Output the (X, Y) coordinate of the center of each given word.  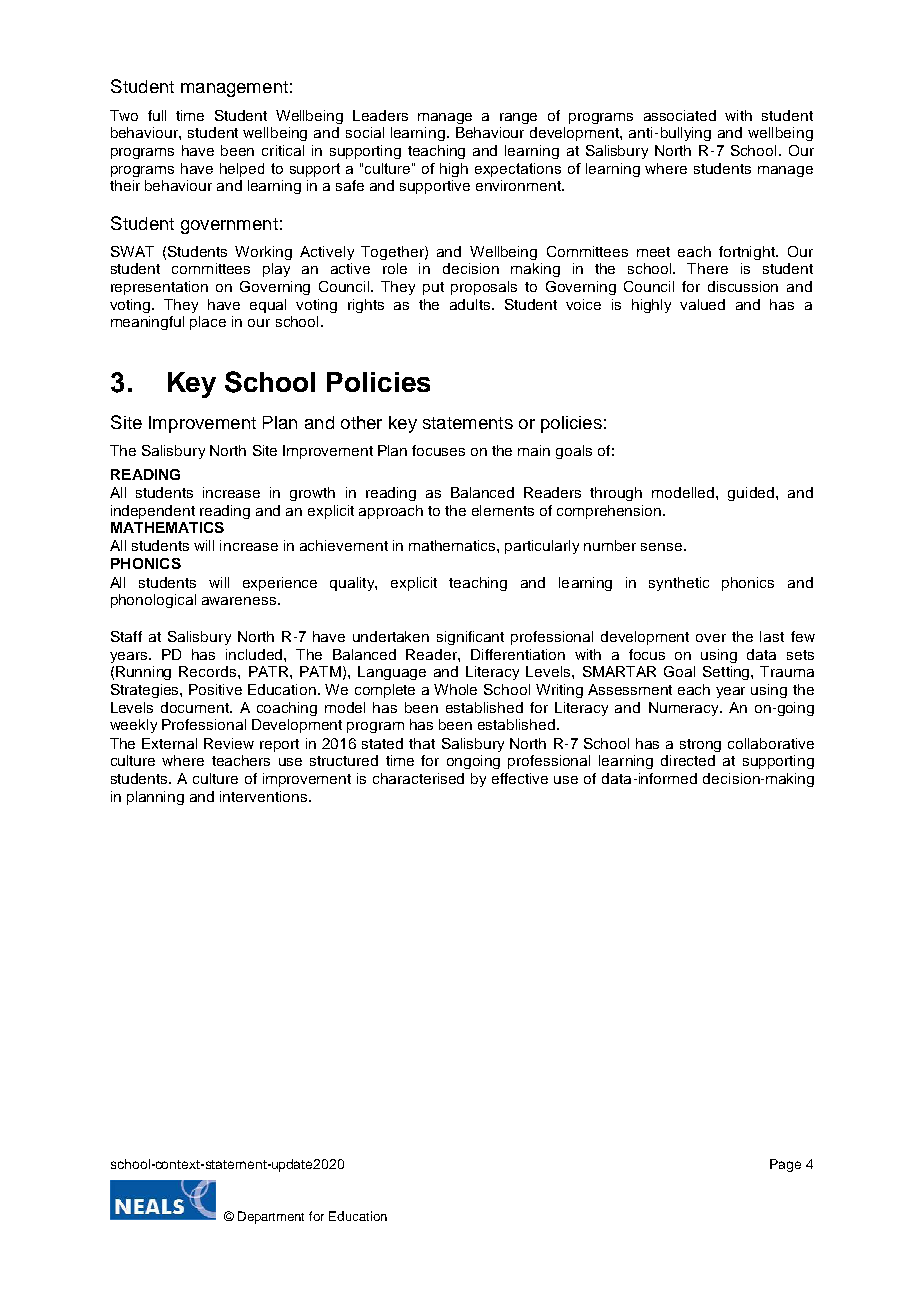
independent (153, 512)
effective (520, 778)
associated (680, 115)
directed (688, 760)
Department (271, 1217)
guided (751, 494)
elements (503, 510)
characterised (418, 778)
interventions (265, 796)
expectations (518, 170)
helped (242, 170)
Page (785, 1165)
